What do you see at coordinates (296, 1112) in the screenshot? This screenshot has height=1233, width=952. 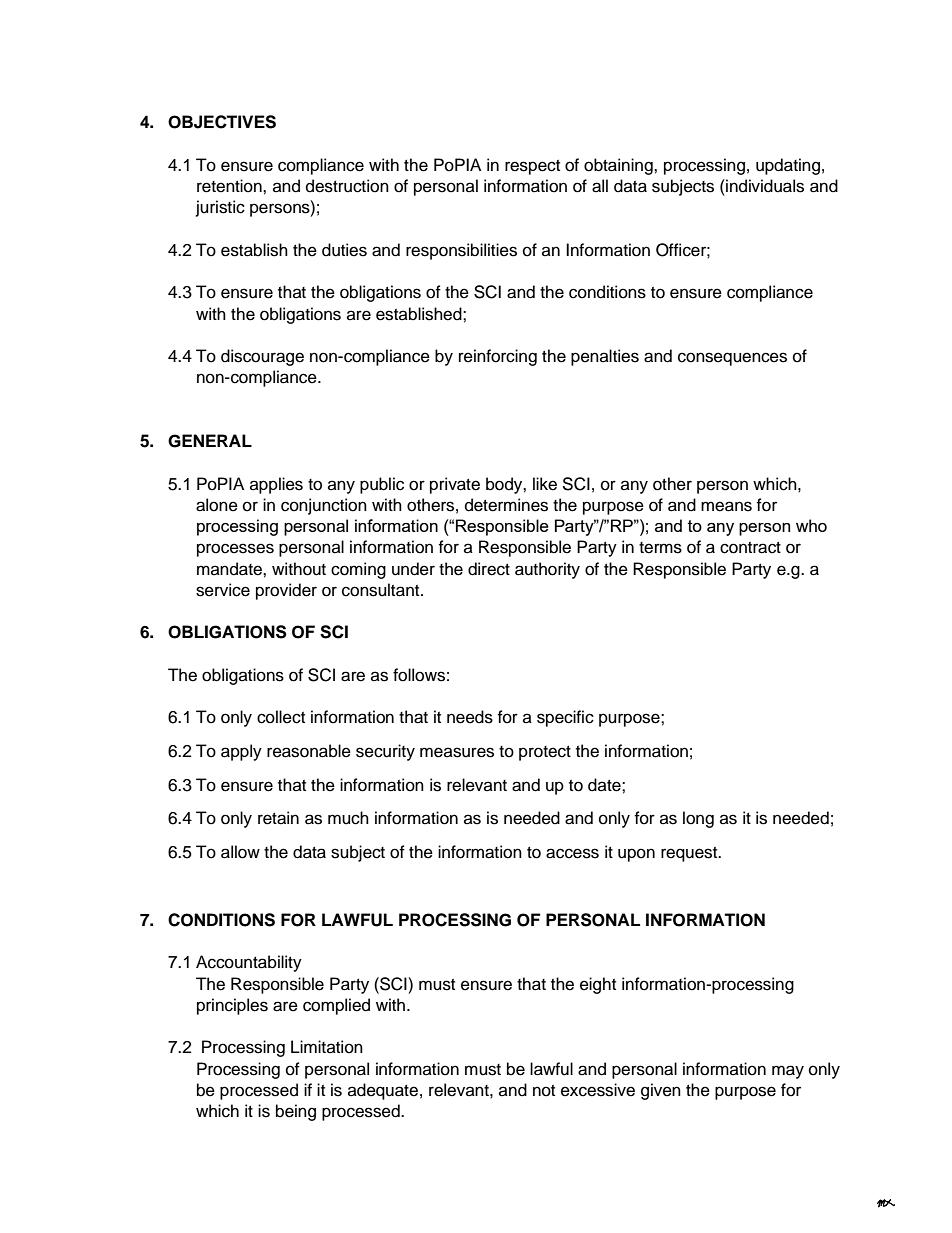 I see `being` at bounding box center [296, 1112].
